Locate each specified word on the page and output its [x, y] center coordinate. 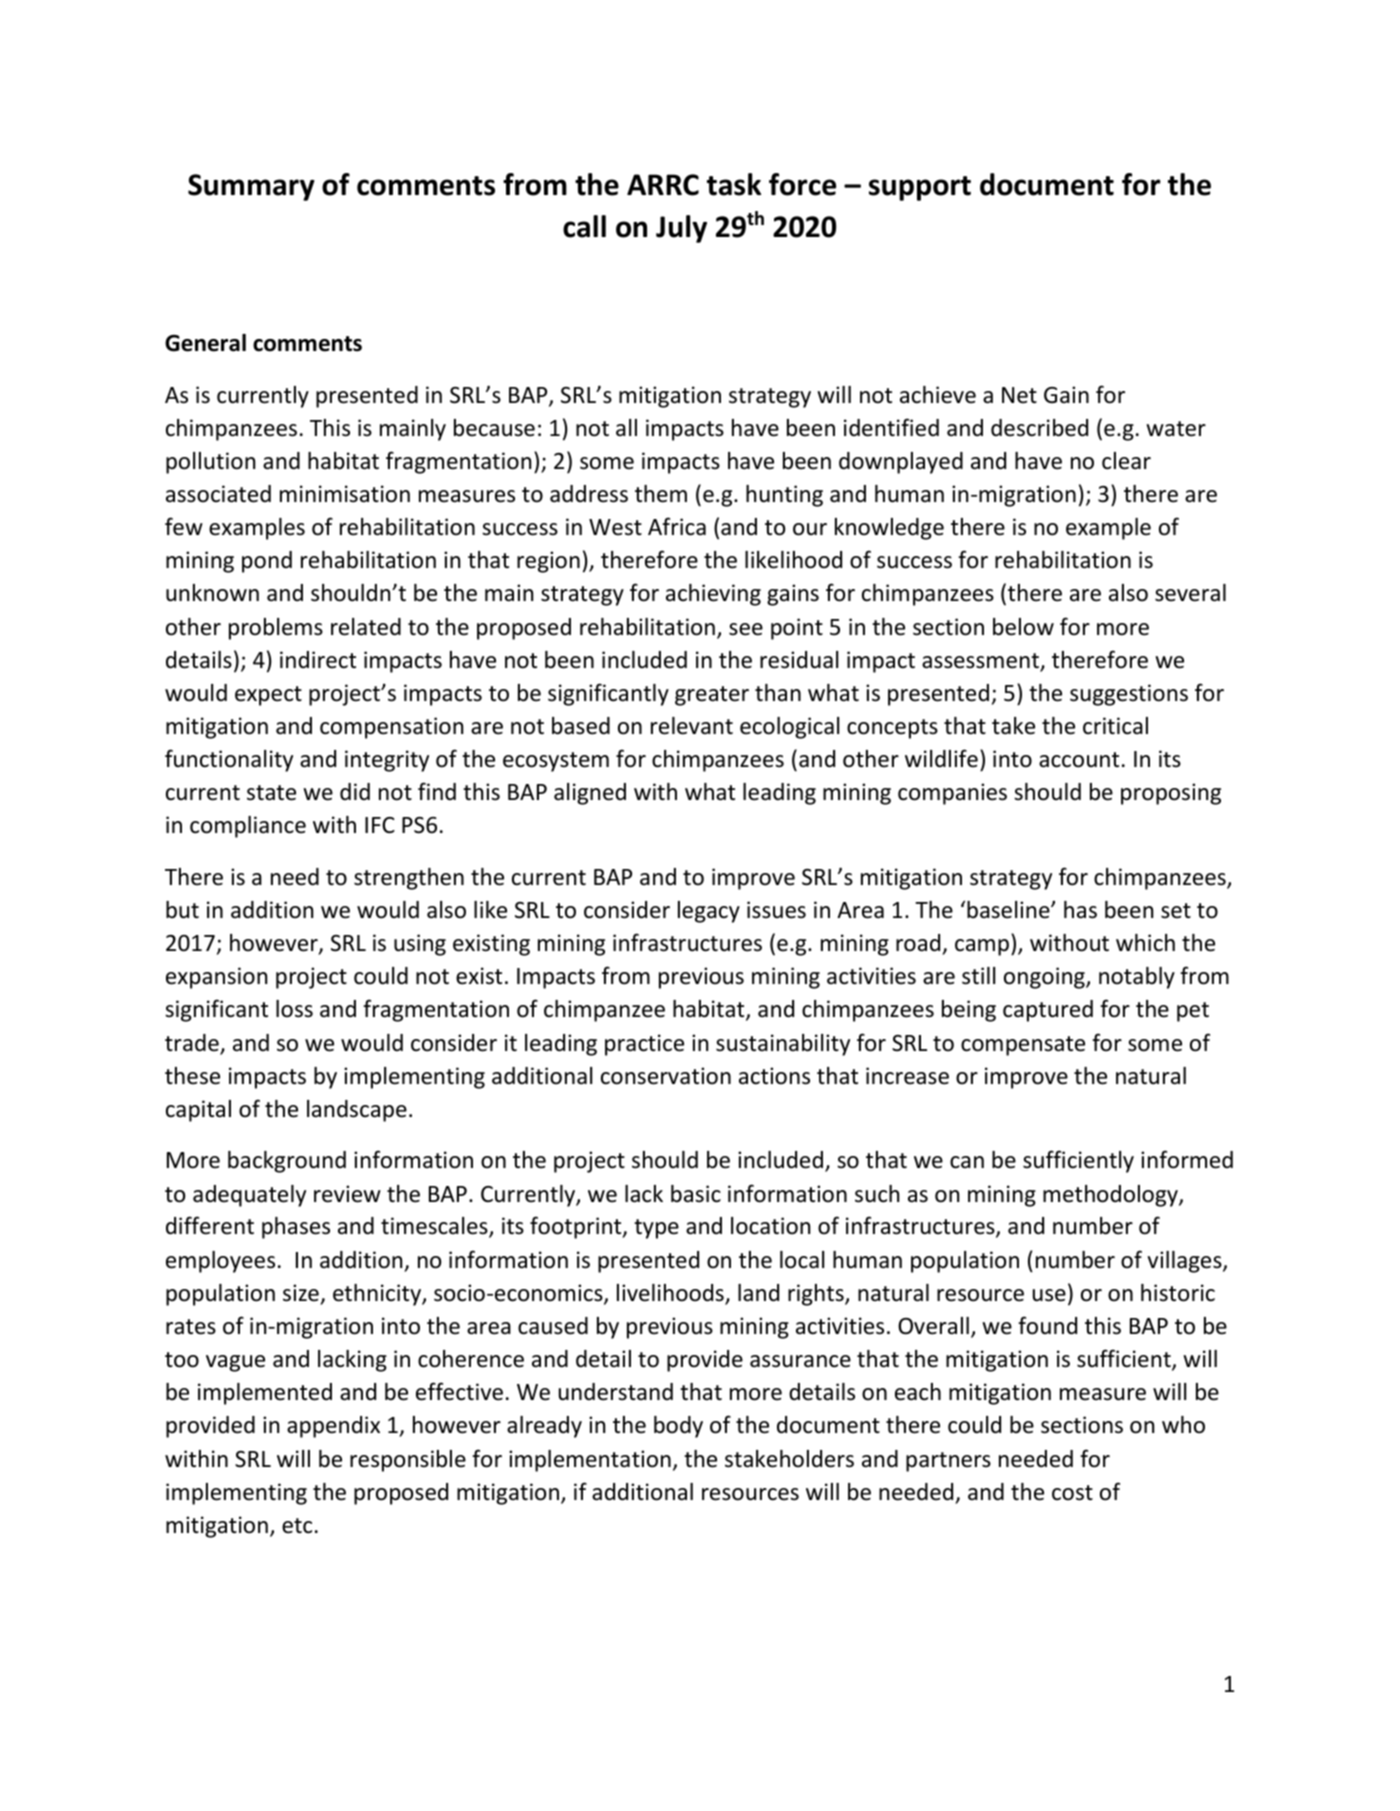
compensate [1023, 1046]
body [678, 1427]
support [920, 188]
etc [297, 1526]
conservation [666, 1076]
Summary [251, 187]
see [746, 629]
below [1023, 627]
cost [1072, 1493]
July [681, 229]
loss [294, 1009]
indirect [318, 660]
